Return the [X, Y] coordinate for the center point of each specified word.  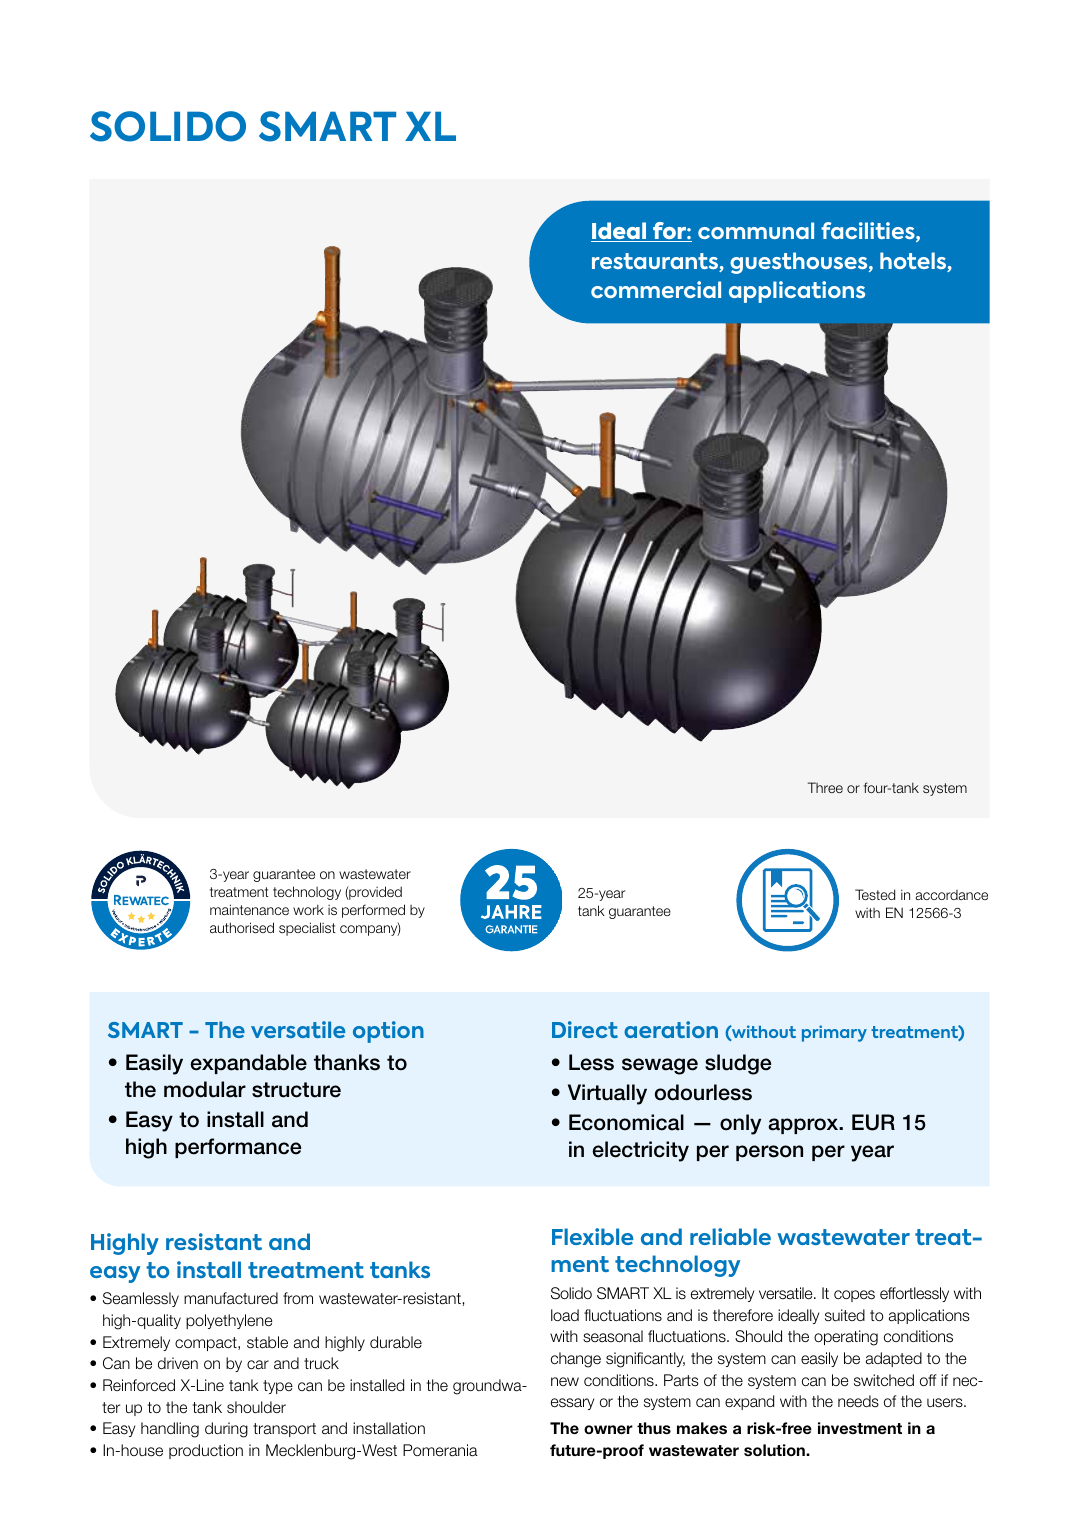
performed [373, 911]
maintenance [249, 909]
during [226, 1430]
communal [756, 230]
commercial [656, 289]
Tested [875, 894]
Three [825, 787]
